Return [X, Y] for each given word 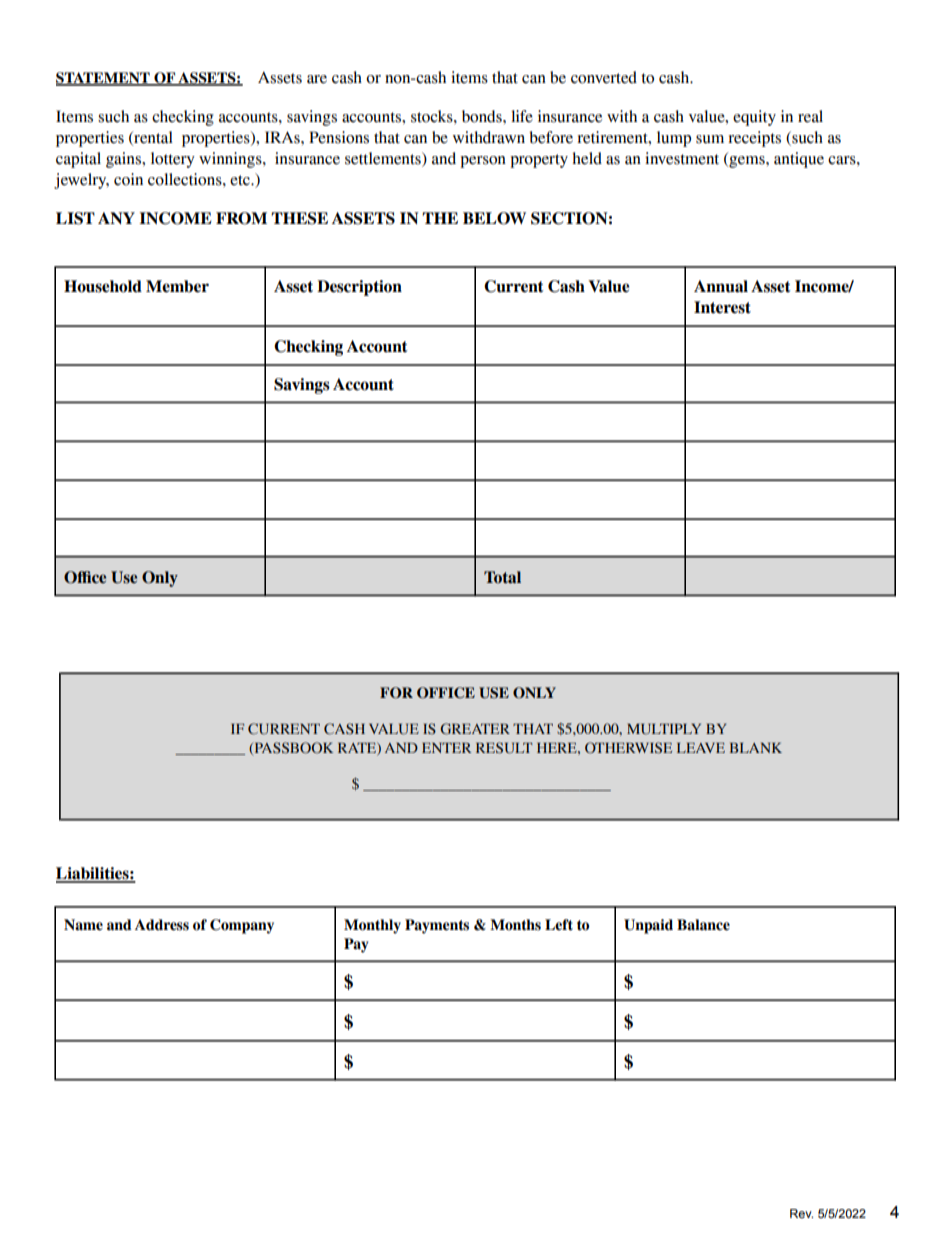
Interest [722, 307]
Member [177, 286]
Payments [437, 926]
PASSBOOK [292, 748]
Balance [703, 925]
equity [754, 118]
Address [162, 925]
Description [359, 288]
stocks [433, 116]
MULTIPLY [664, 729]
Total [502, 577]
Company [242, 926]
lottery [173, 160]
